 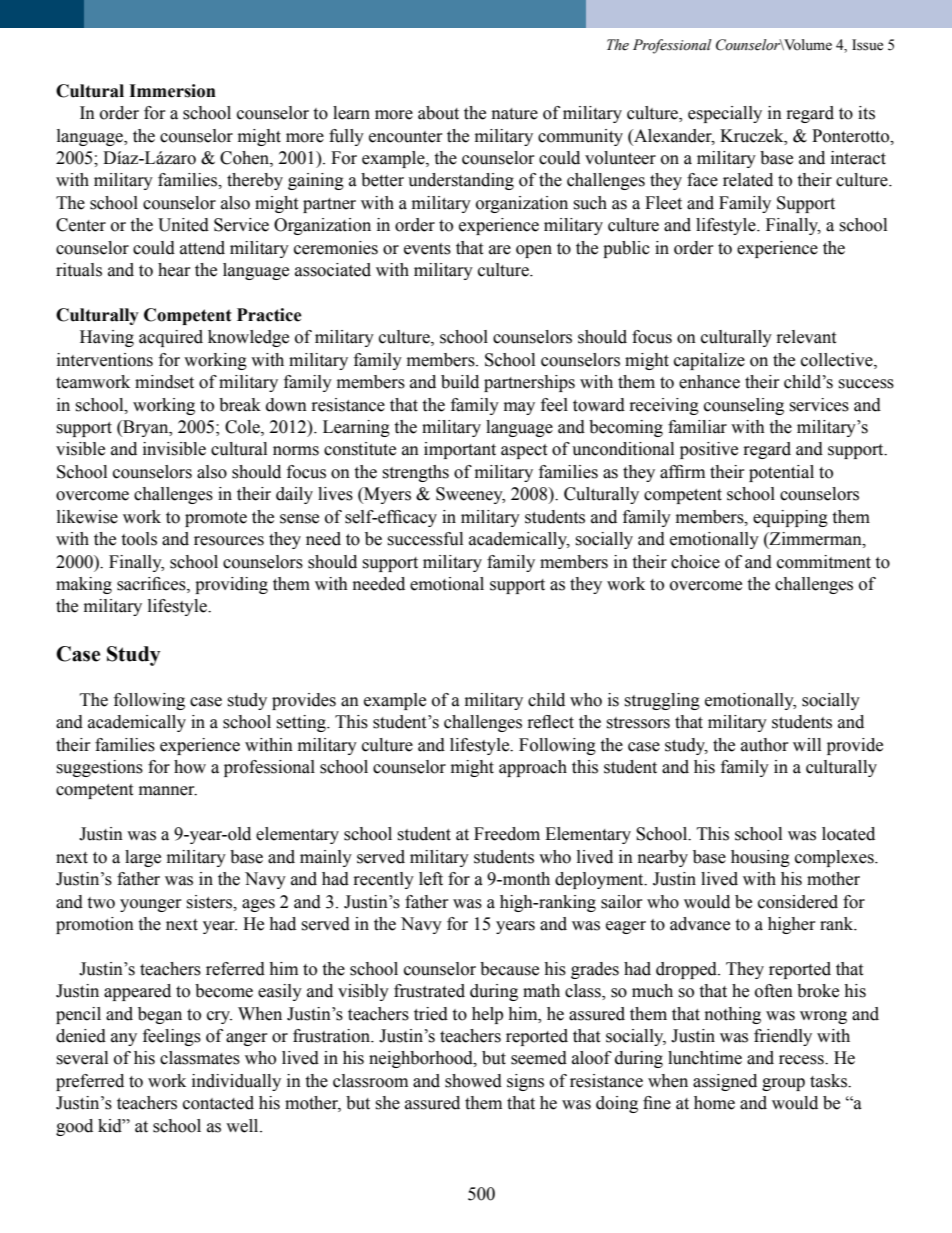 What do you see at coordinates (806, 337) in the screenshot?
I see `relevant` at bounding box center [806, 337].
